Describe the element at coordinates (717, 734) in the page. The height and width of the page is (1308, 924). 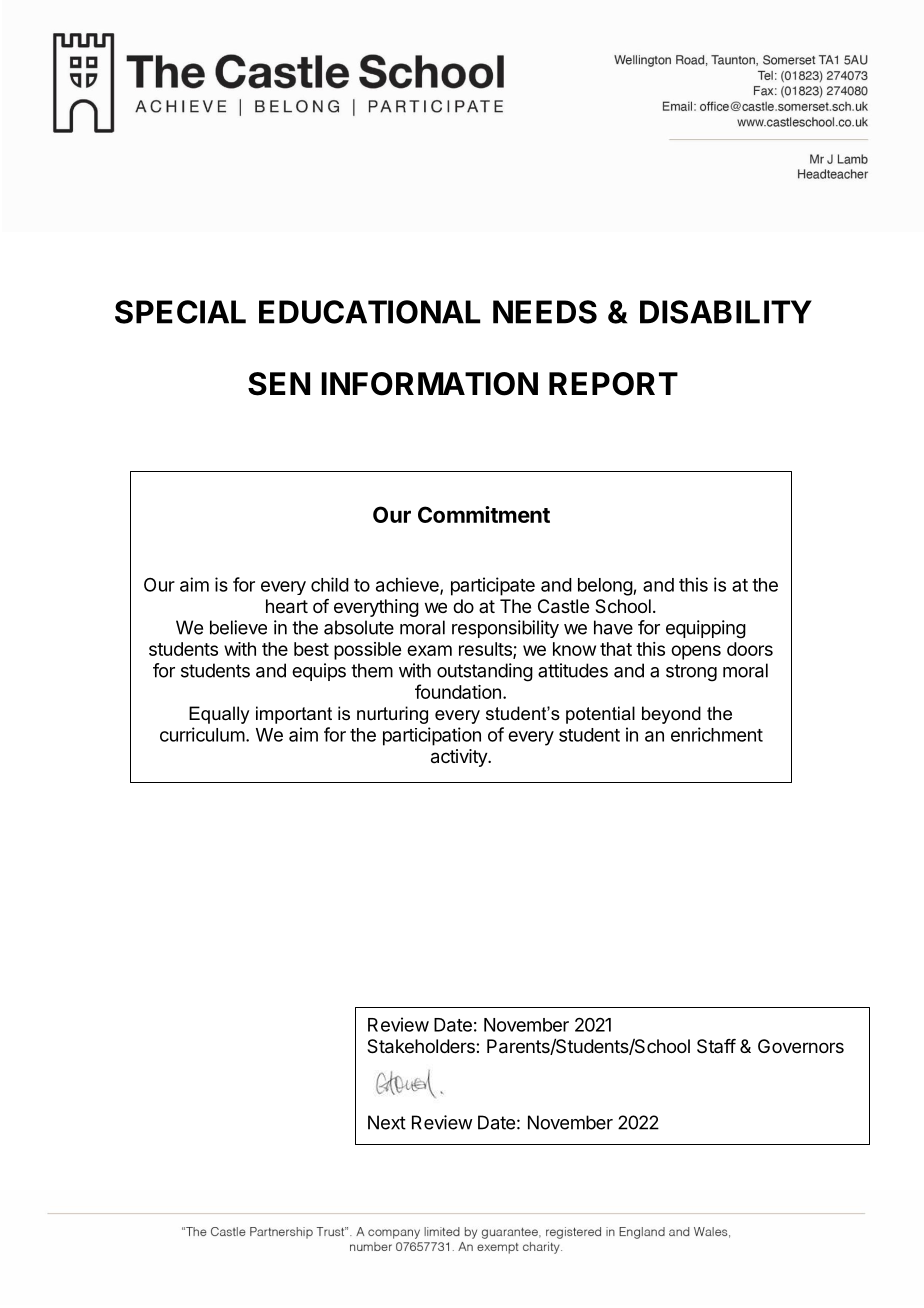
I see `enrichment` at that location.
